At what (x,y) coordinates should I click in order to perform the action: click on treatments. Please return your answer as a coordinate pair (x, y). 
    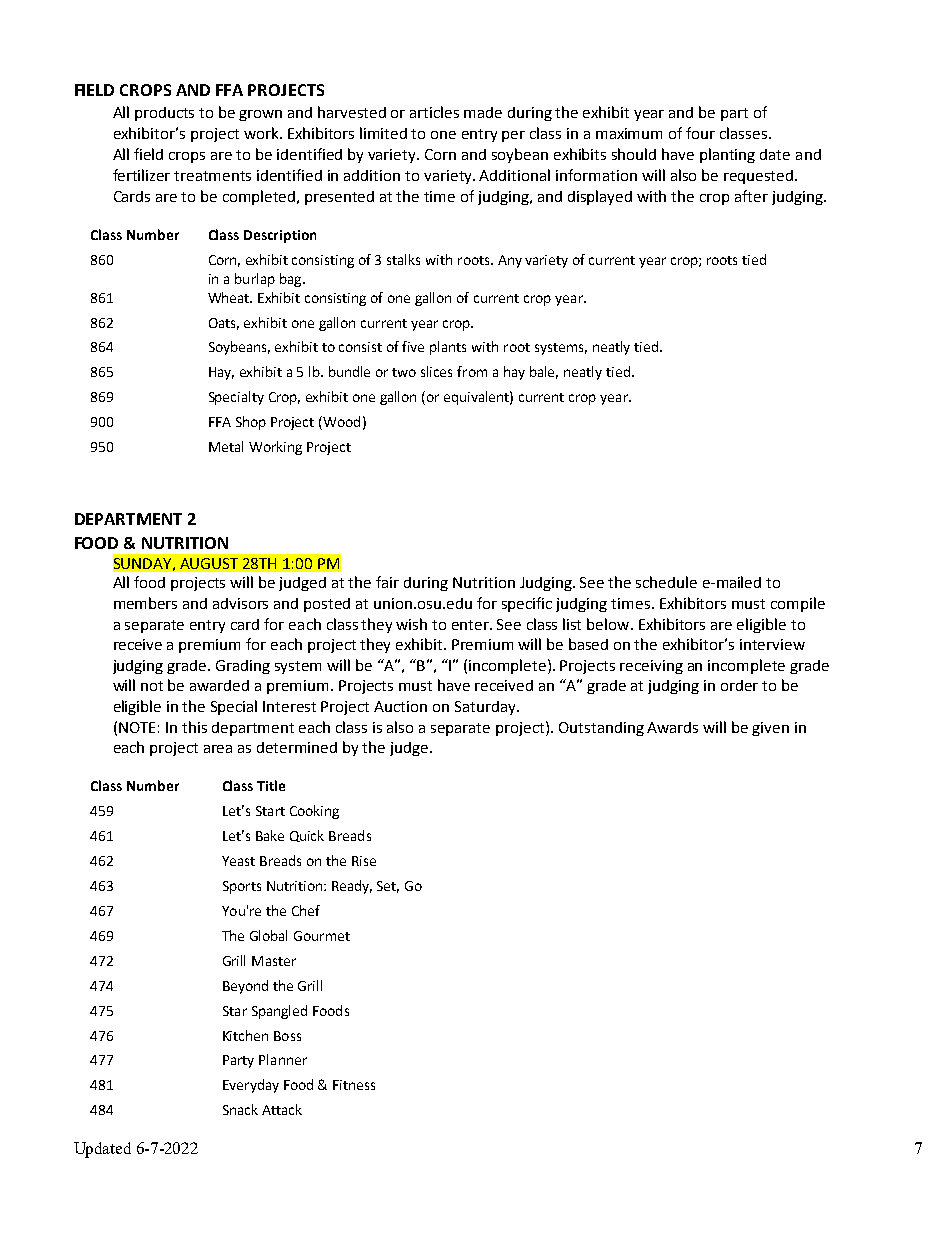
    Looking at the image, I should click on (212, 176).
